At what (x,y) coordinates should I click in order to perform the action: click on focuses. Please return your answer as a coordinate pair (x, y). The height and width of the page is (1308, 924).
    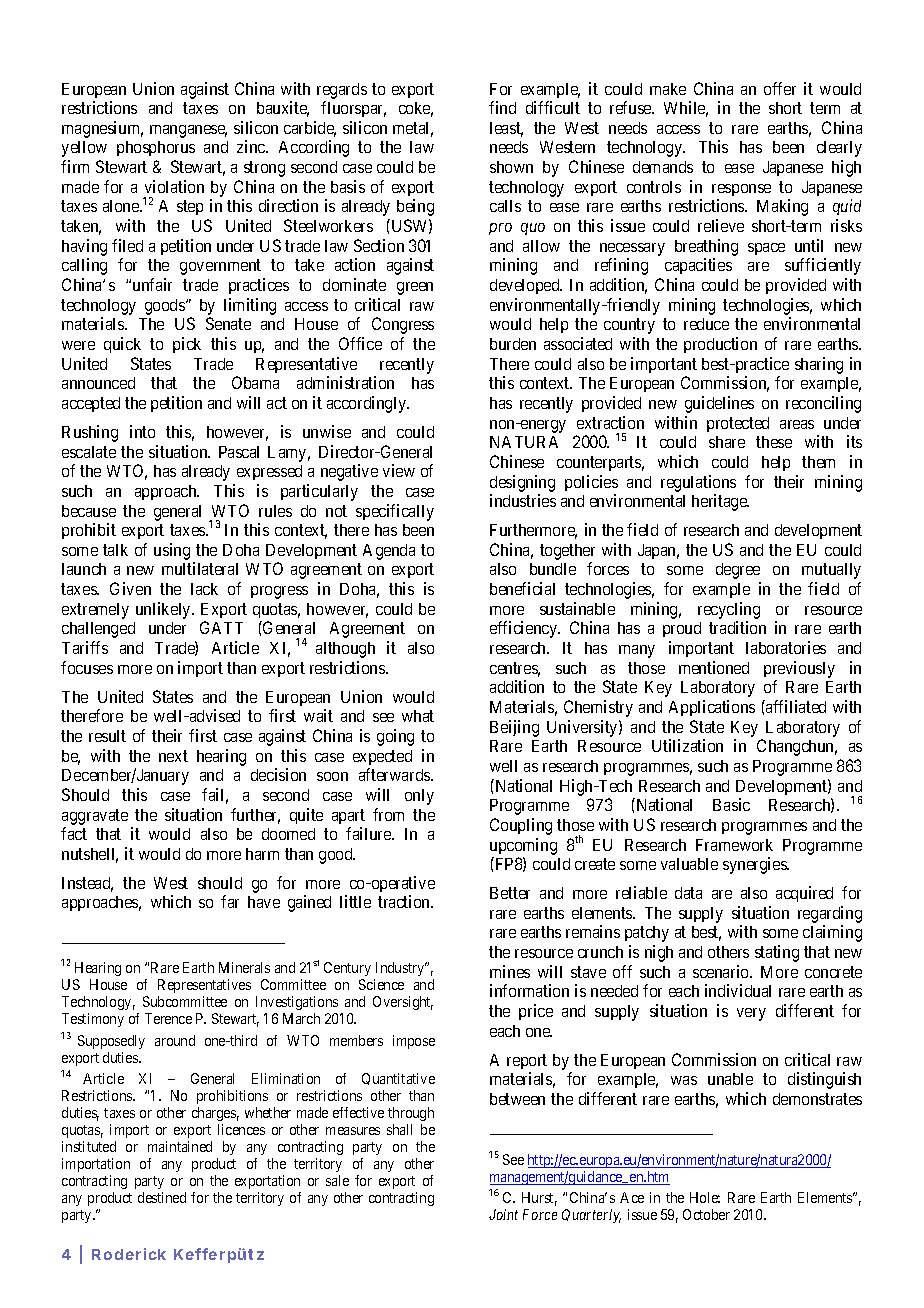
    Looking at the image, I should click on (87, 667).
